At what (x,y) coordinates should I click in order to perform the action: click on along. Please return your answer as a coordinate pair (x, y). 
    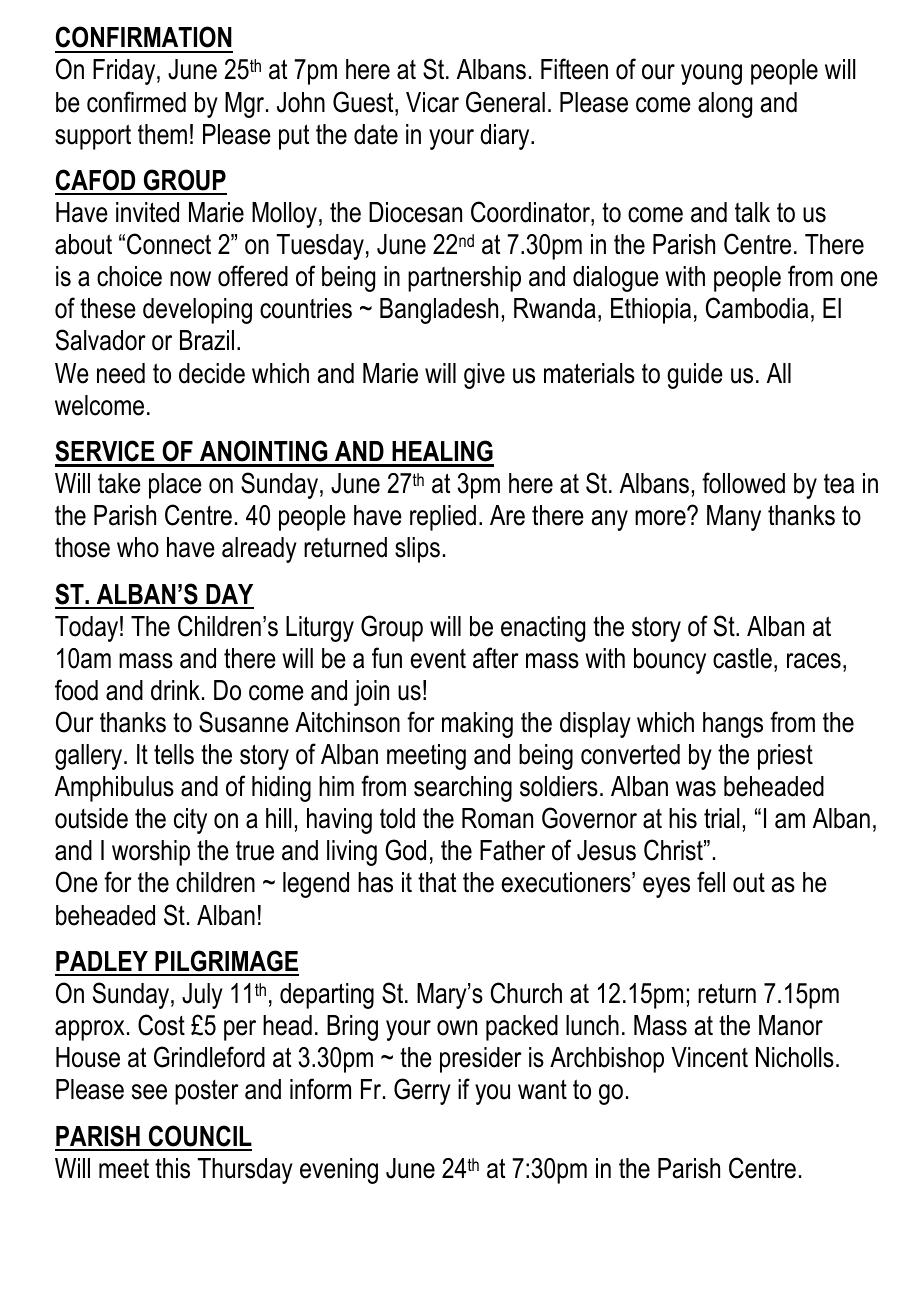
    Looking at the image, I should click on (725, 105).
